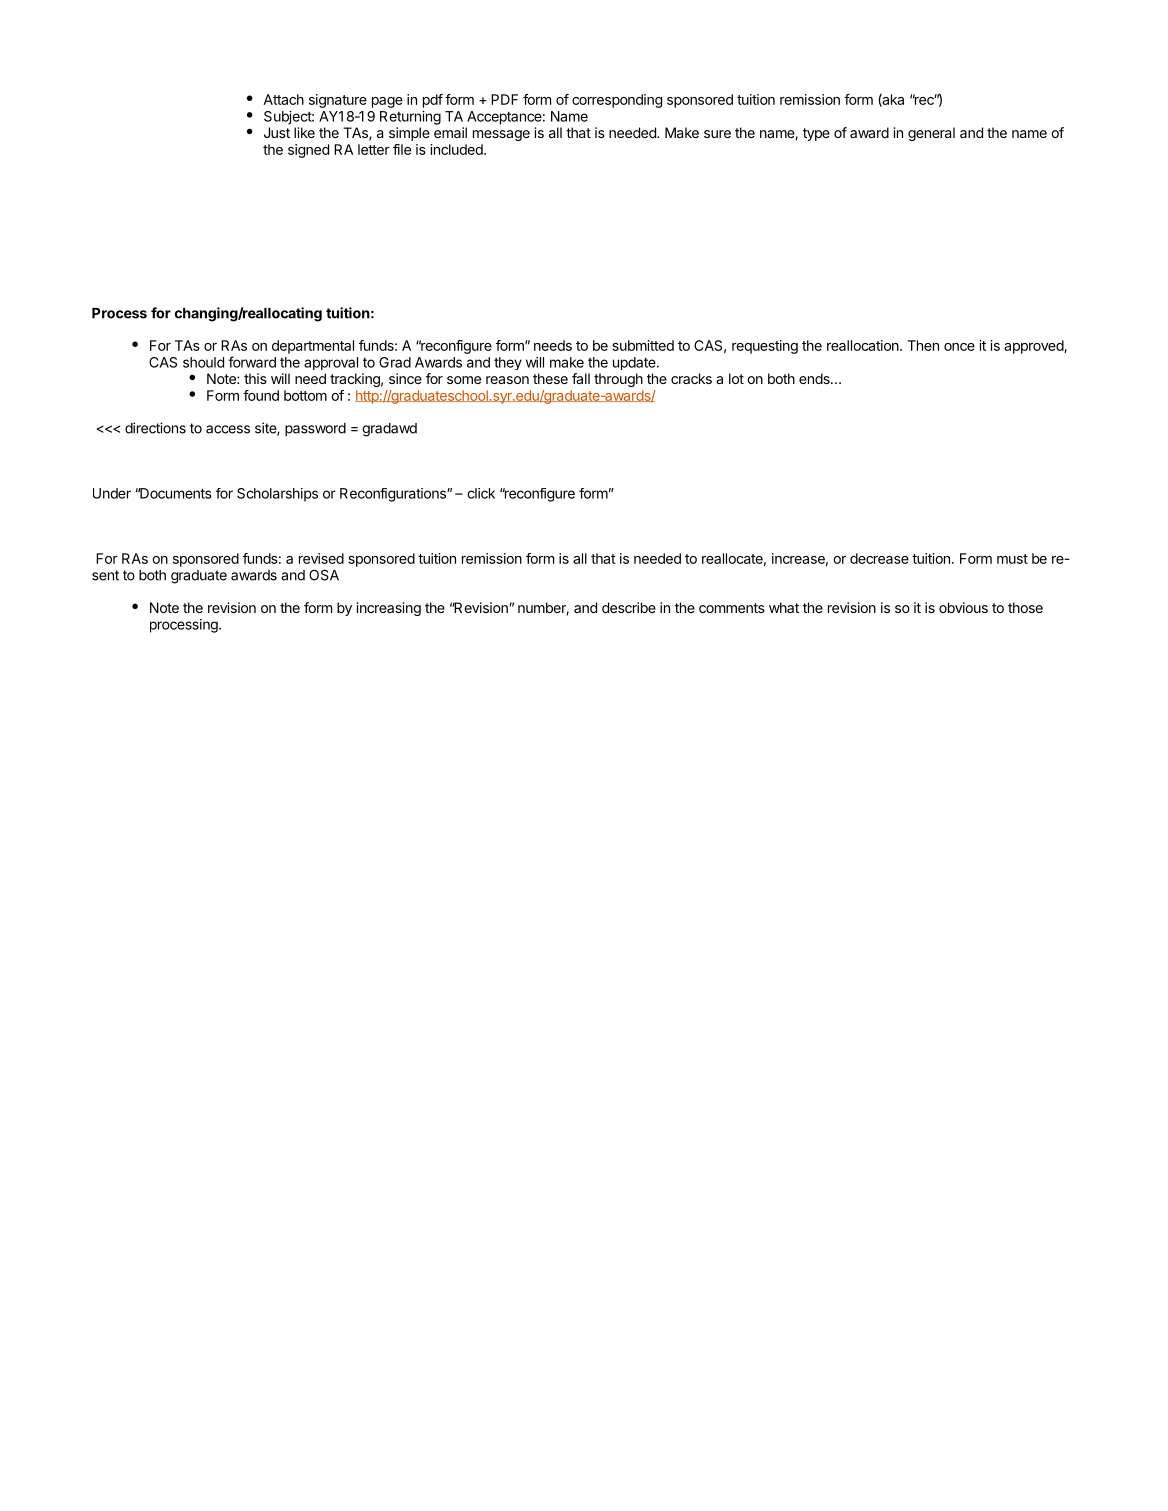  What do you see at coordinates (923, 345) in the screenshot?
I see `Then` at bounding box center [923, 345].
